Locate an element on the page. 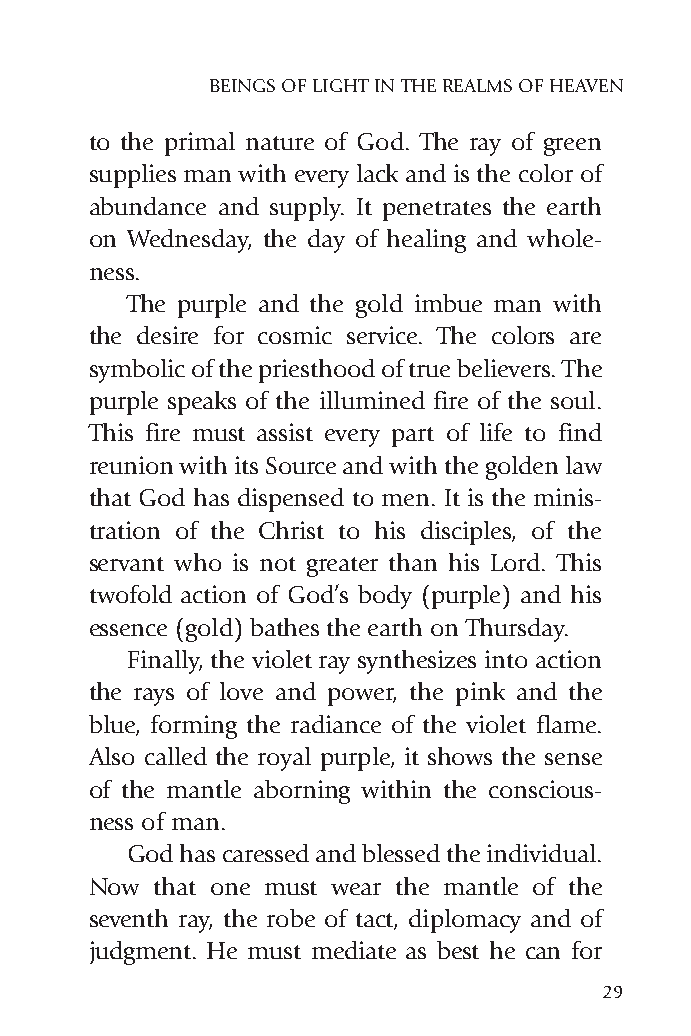  LIGHT is located at coordinates (341, 85).
